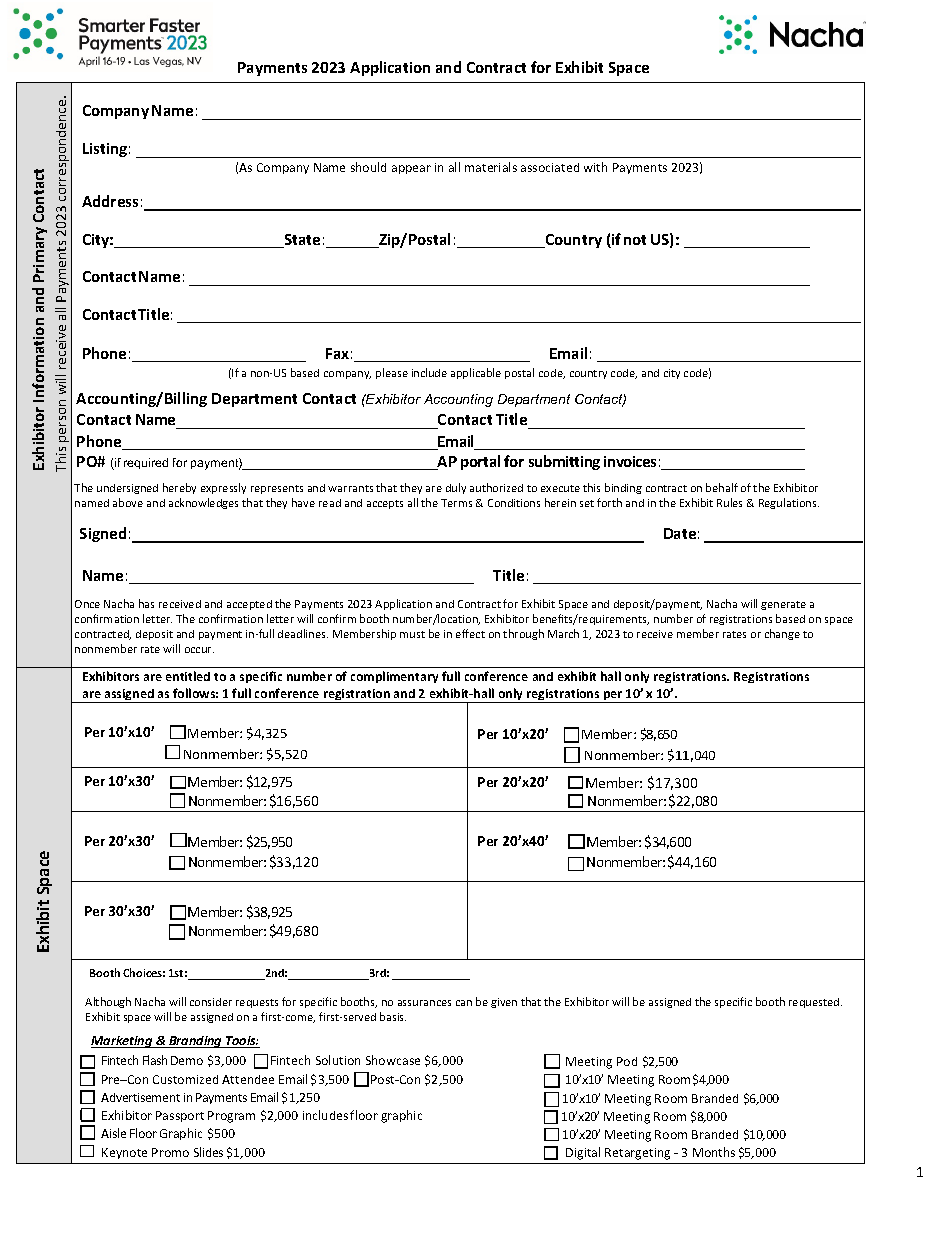 The width and height of the page is (952, 1233). Describe the element at coordinates (480, 462) in the page. I see `portal` at that location.
